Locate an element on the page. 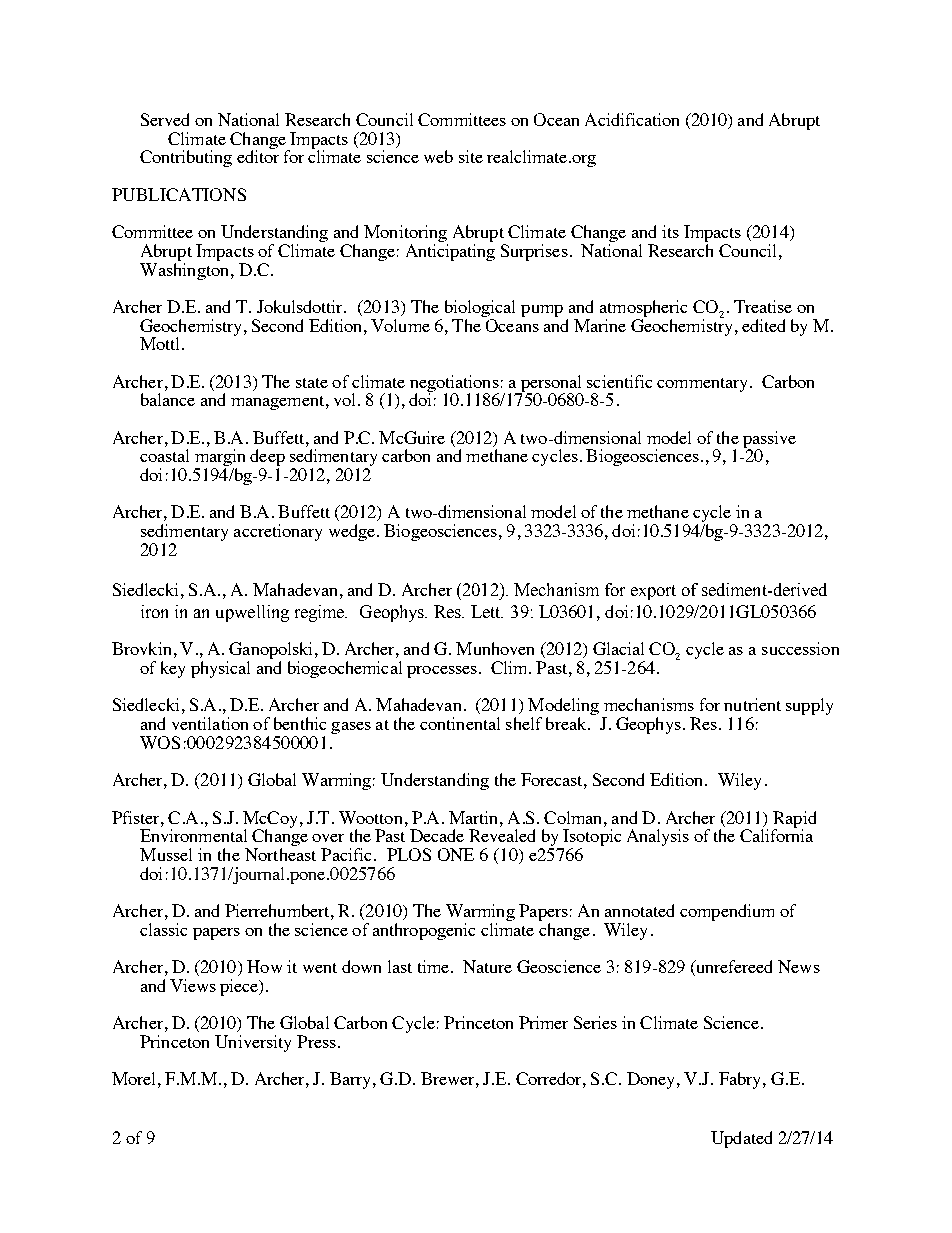 The height and width of the image is (1233, 952). Martin is located at coordinates (475, 817).
